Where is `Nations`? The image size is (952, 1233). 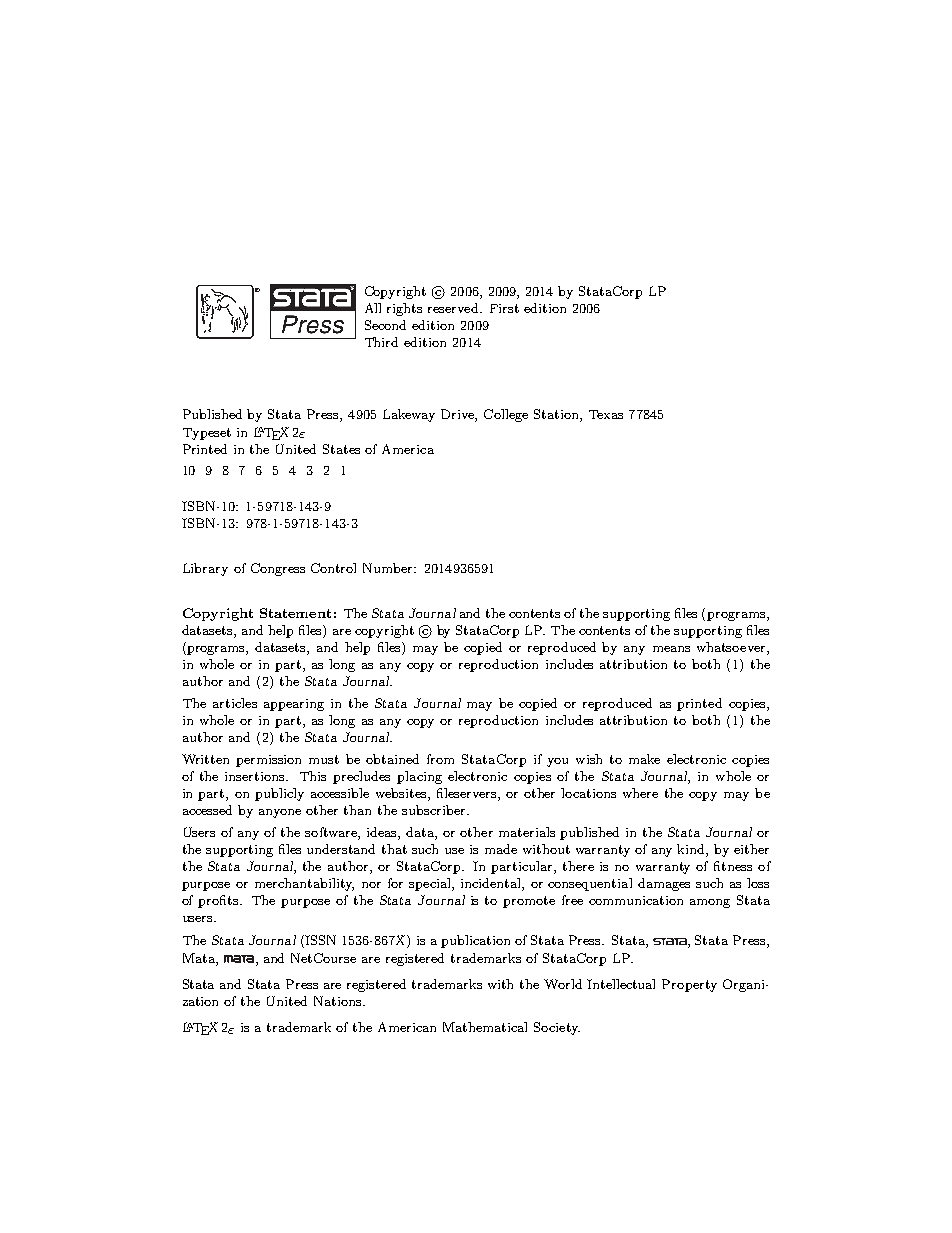 Nations is located at coordinates (339, 1001).
